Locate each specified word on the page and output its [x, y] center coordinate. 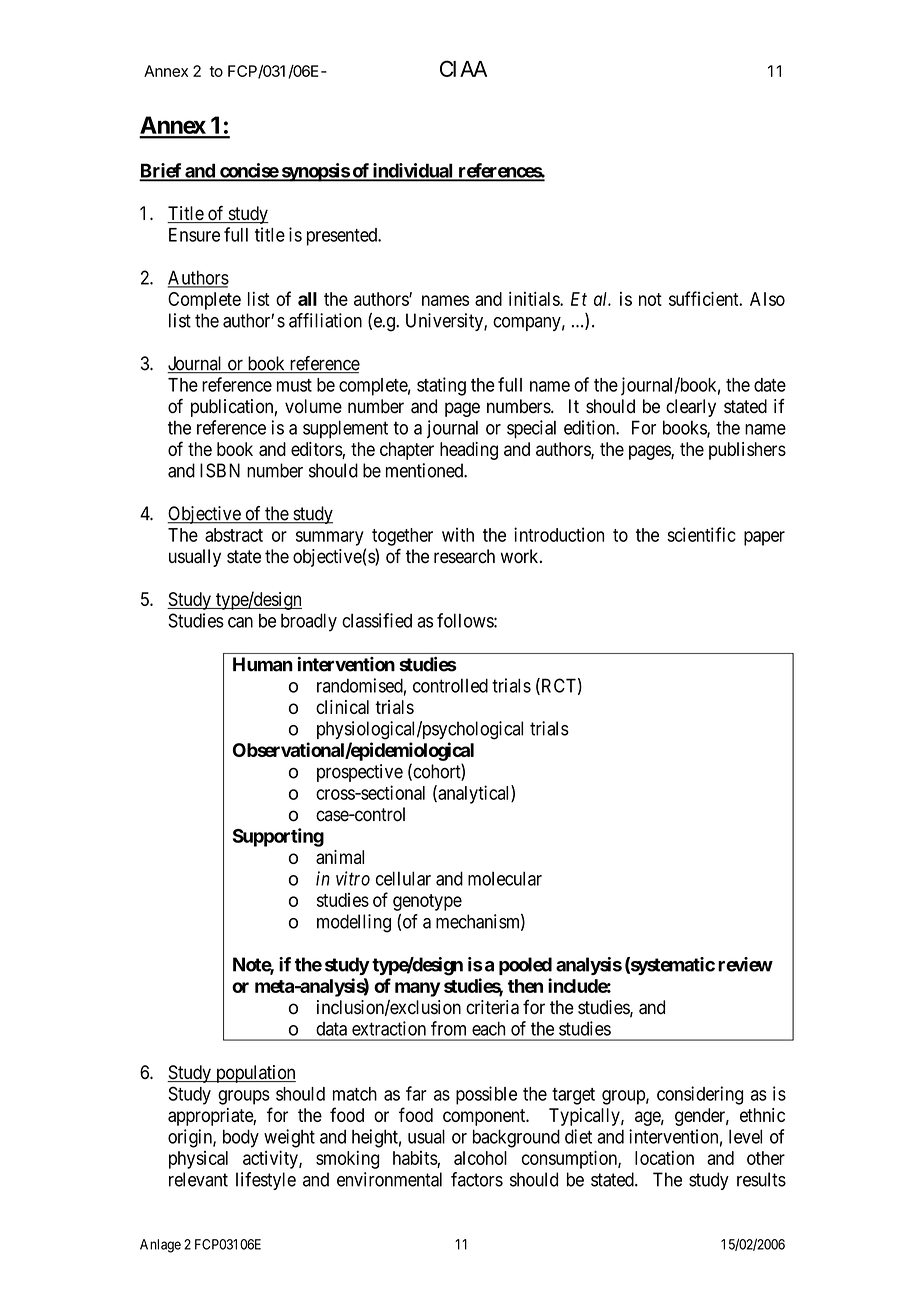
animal [340, 857]
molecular [505, 878]
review [745, 964]
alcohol [480, 1158]
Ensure [194, 235]
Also [767, 299]
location [664, 1158]
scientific [701, 534]
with [458, 534]
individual [412, 171]
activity [271, 1159]
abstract [234, 535]
